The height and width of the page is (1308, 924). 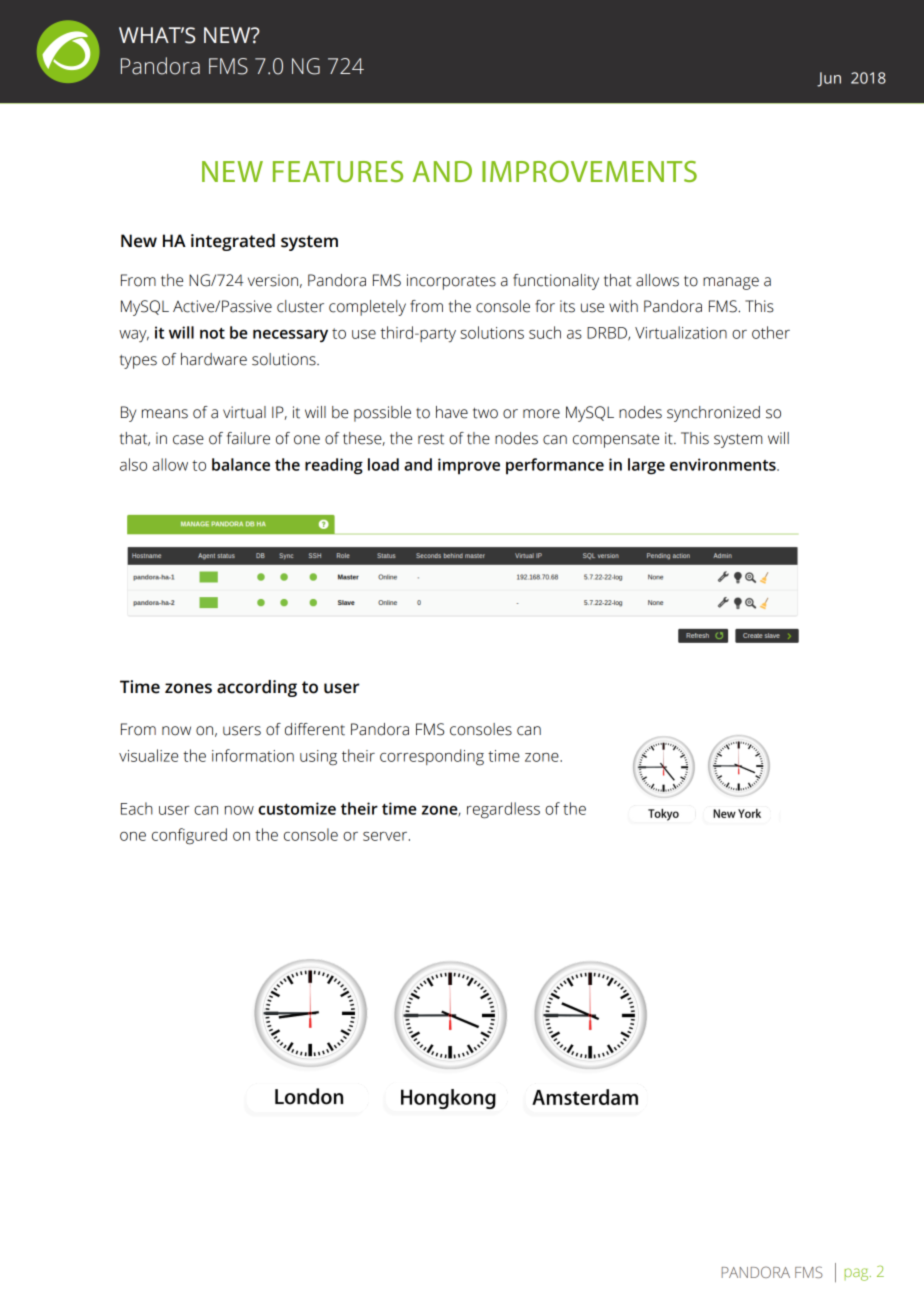 I want to click on regardless, so click(x=503, y=810).
